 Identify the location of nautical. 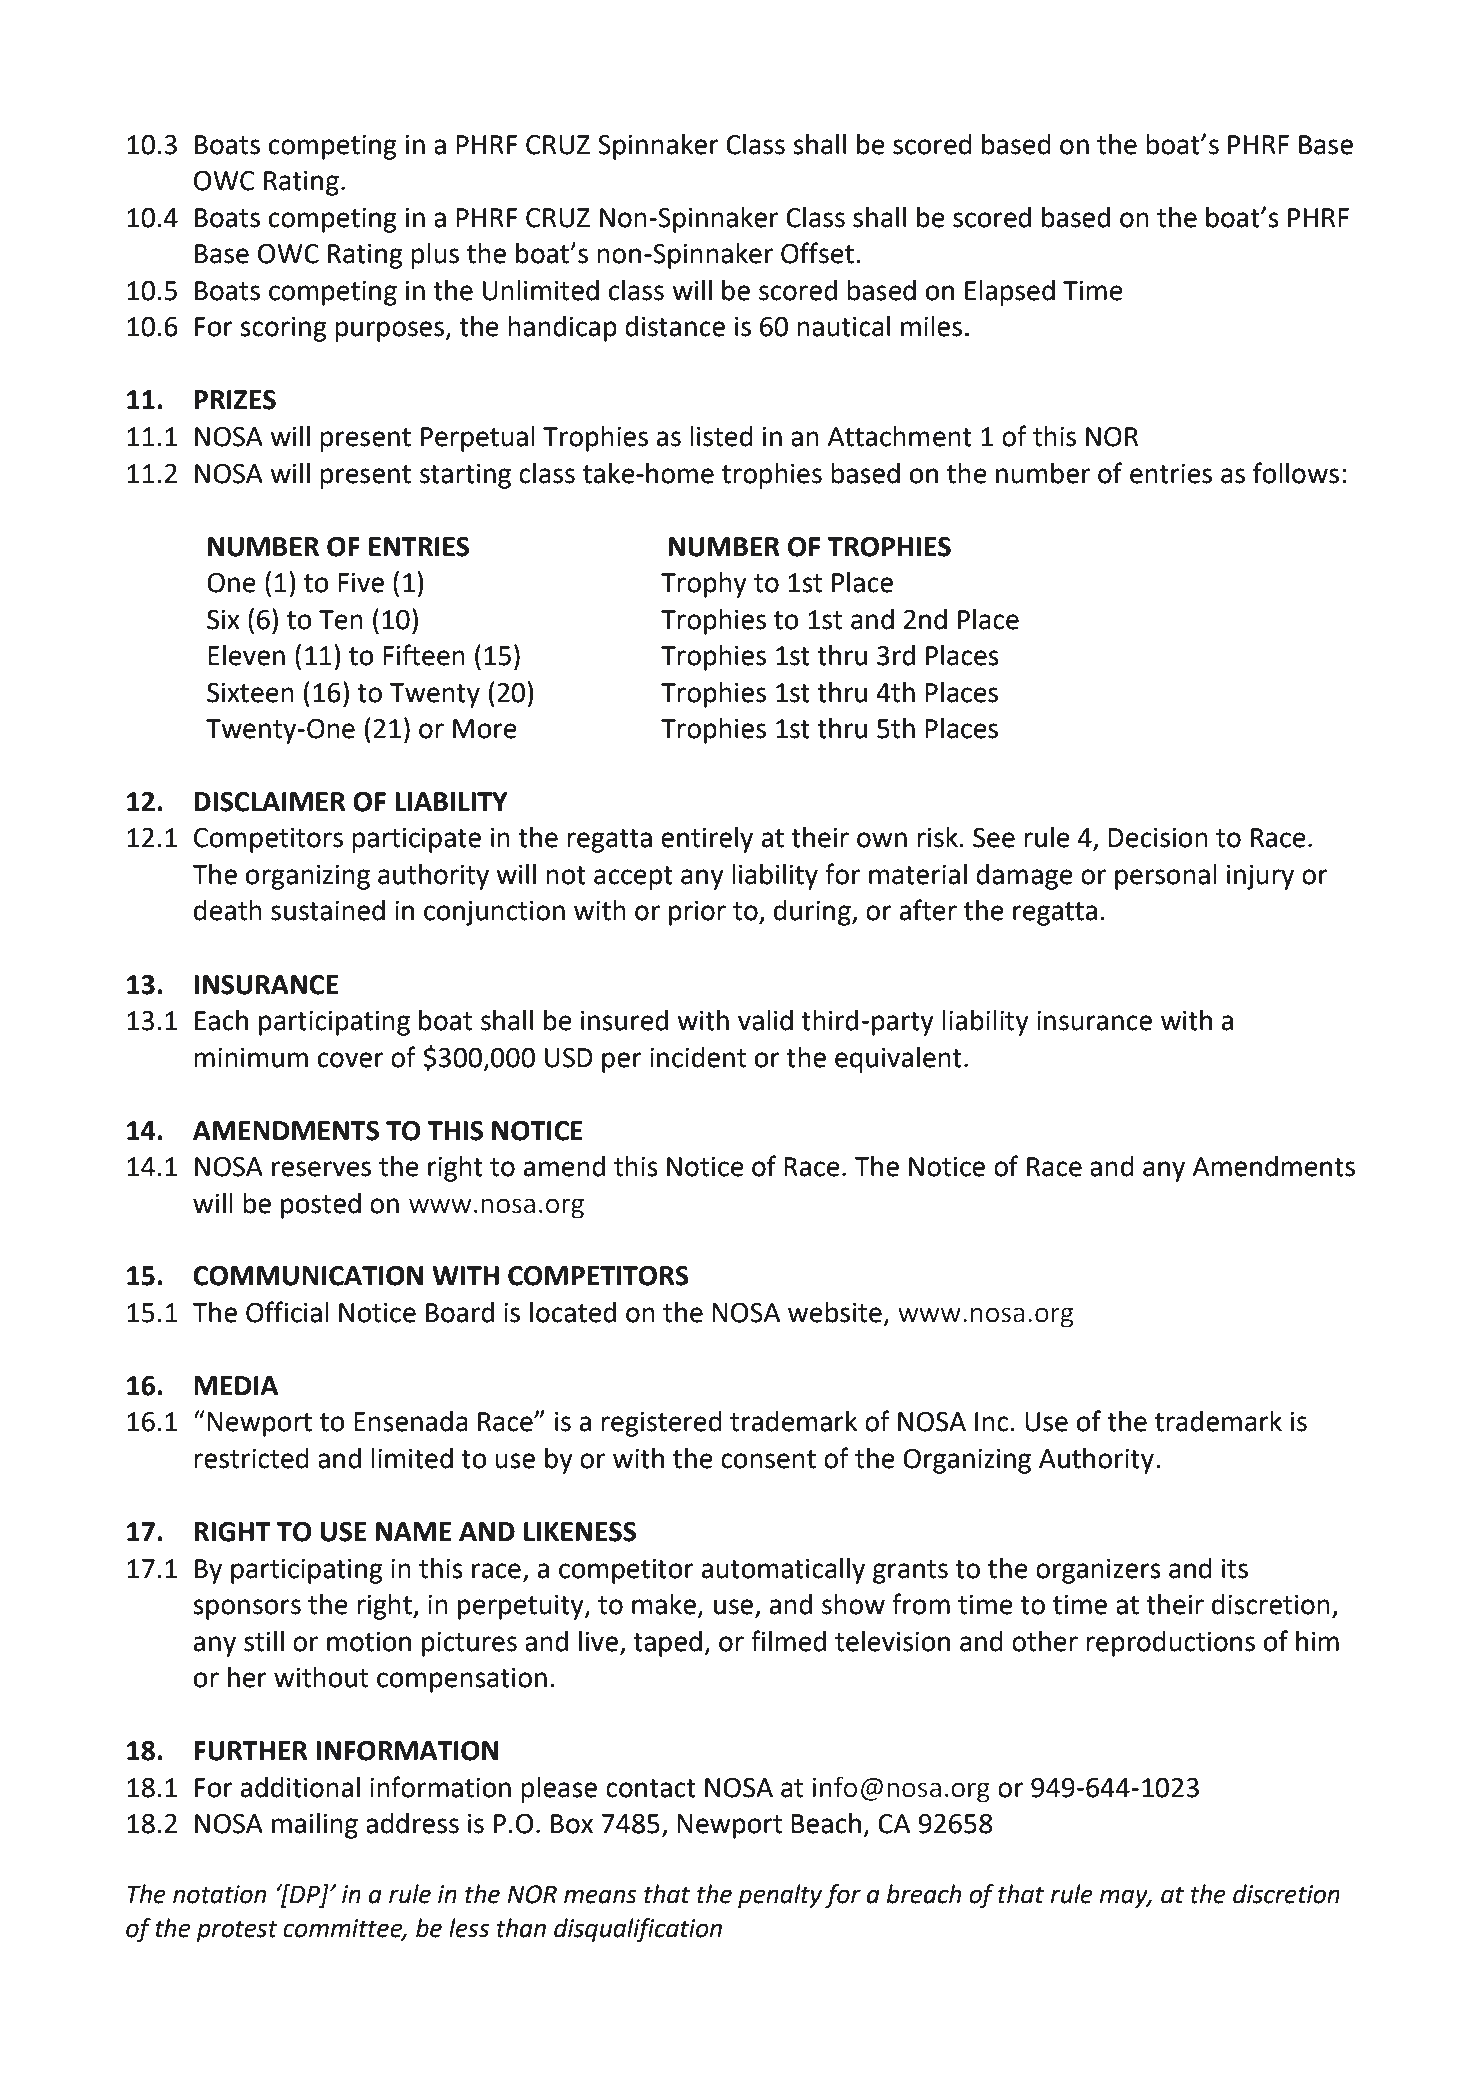
(843, 326).
